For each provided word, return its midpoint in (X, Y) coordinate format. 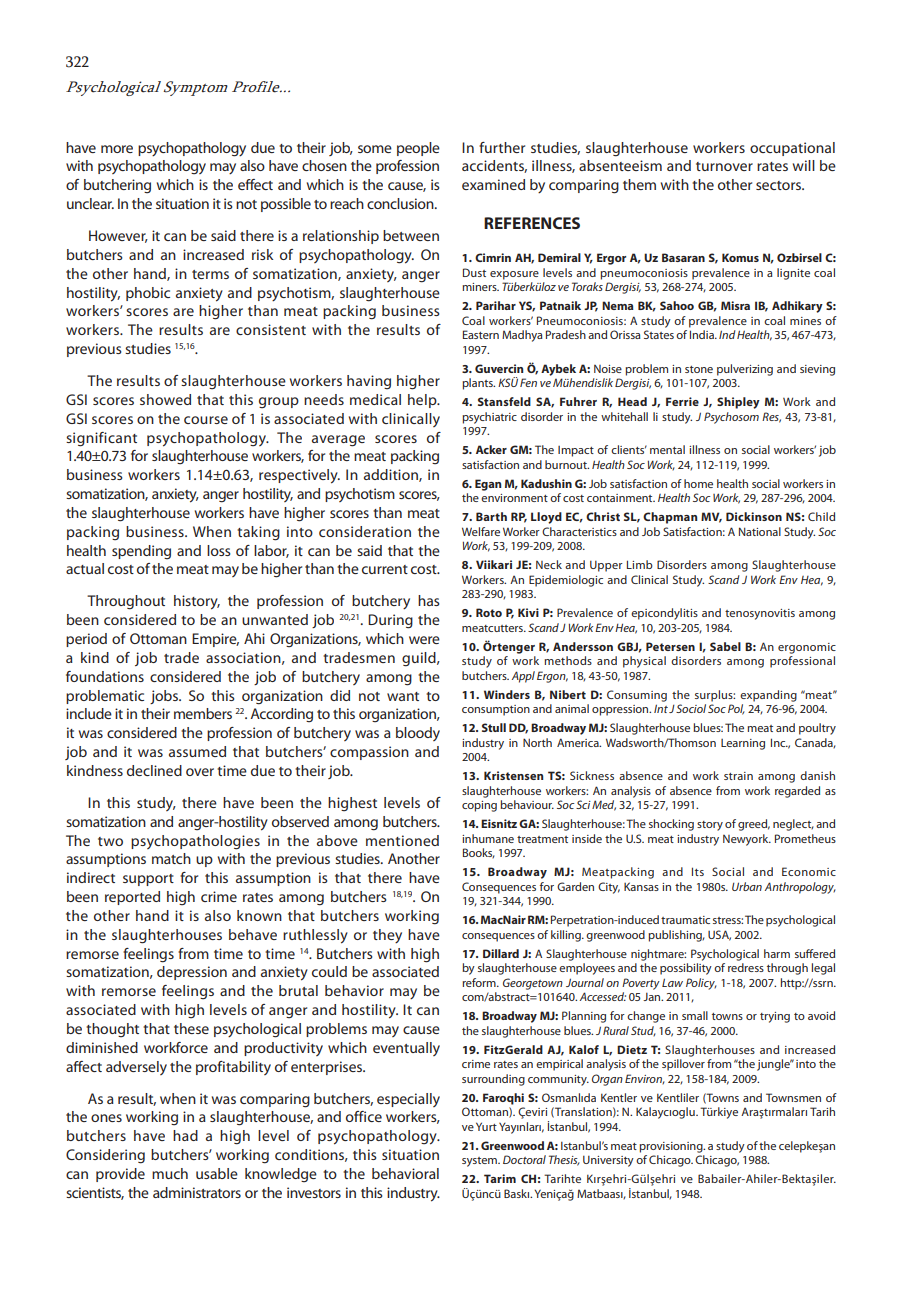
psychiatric (489, 418)
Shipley (738, 403)
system (480, 1162)
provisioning (672, 1147)
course (206, 420)
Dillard (501, 953)
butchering (117, 186)
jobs (165, 697)
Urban (747, 886)
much (170, 1173)
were (424, 640)
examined (493, 184)
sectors (780, 185)
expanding (768, 696)
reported (132, 898)
